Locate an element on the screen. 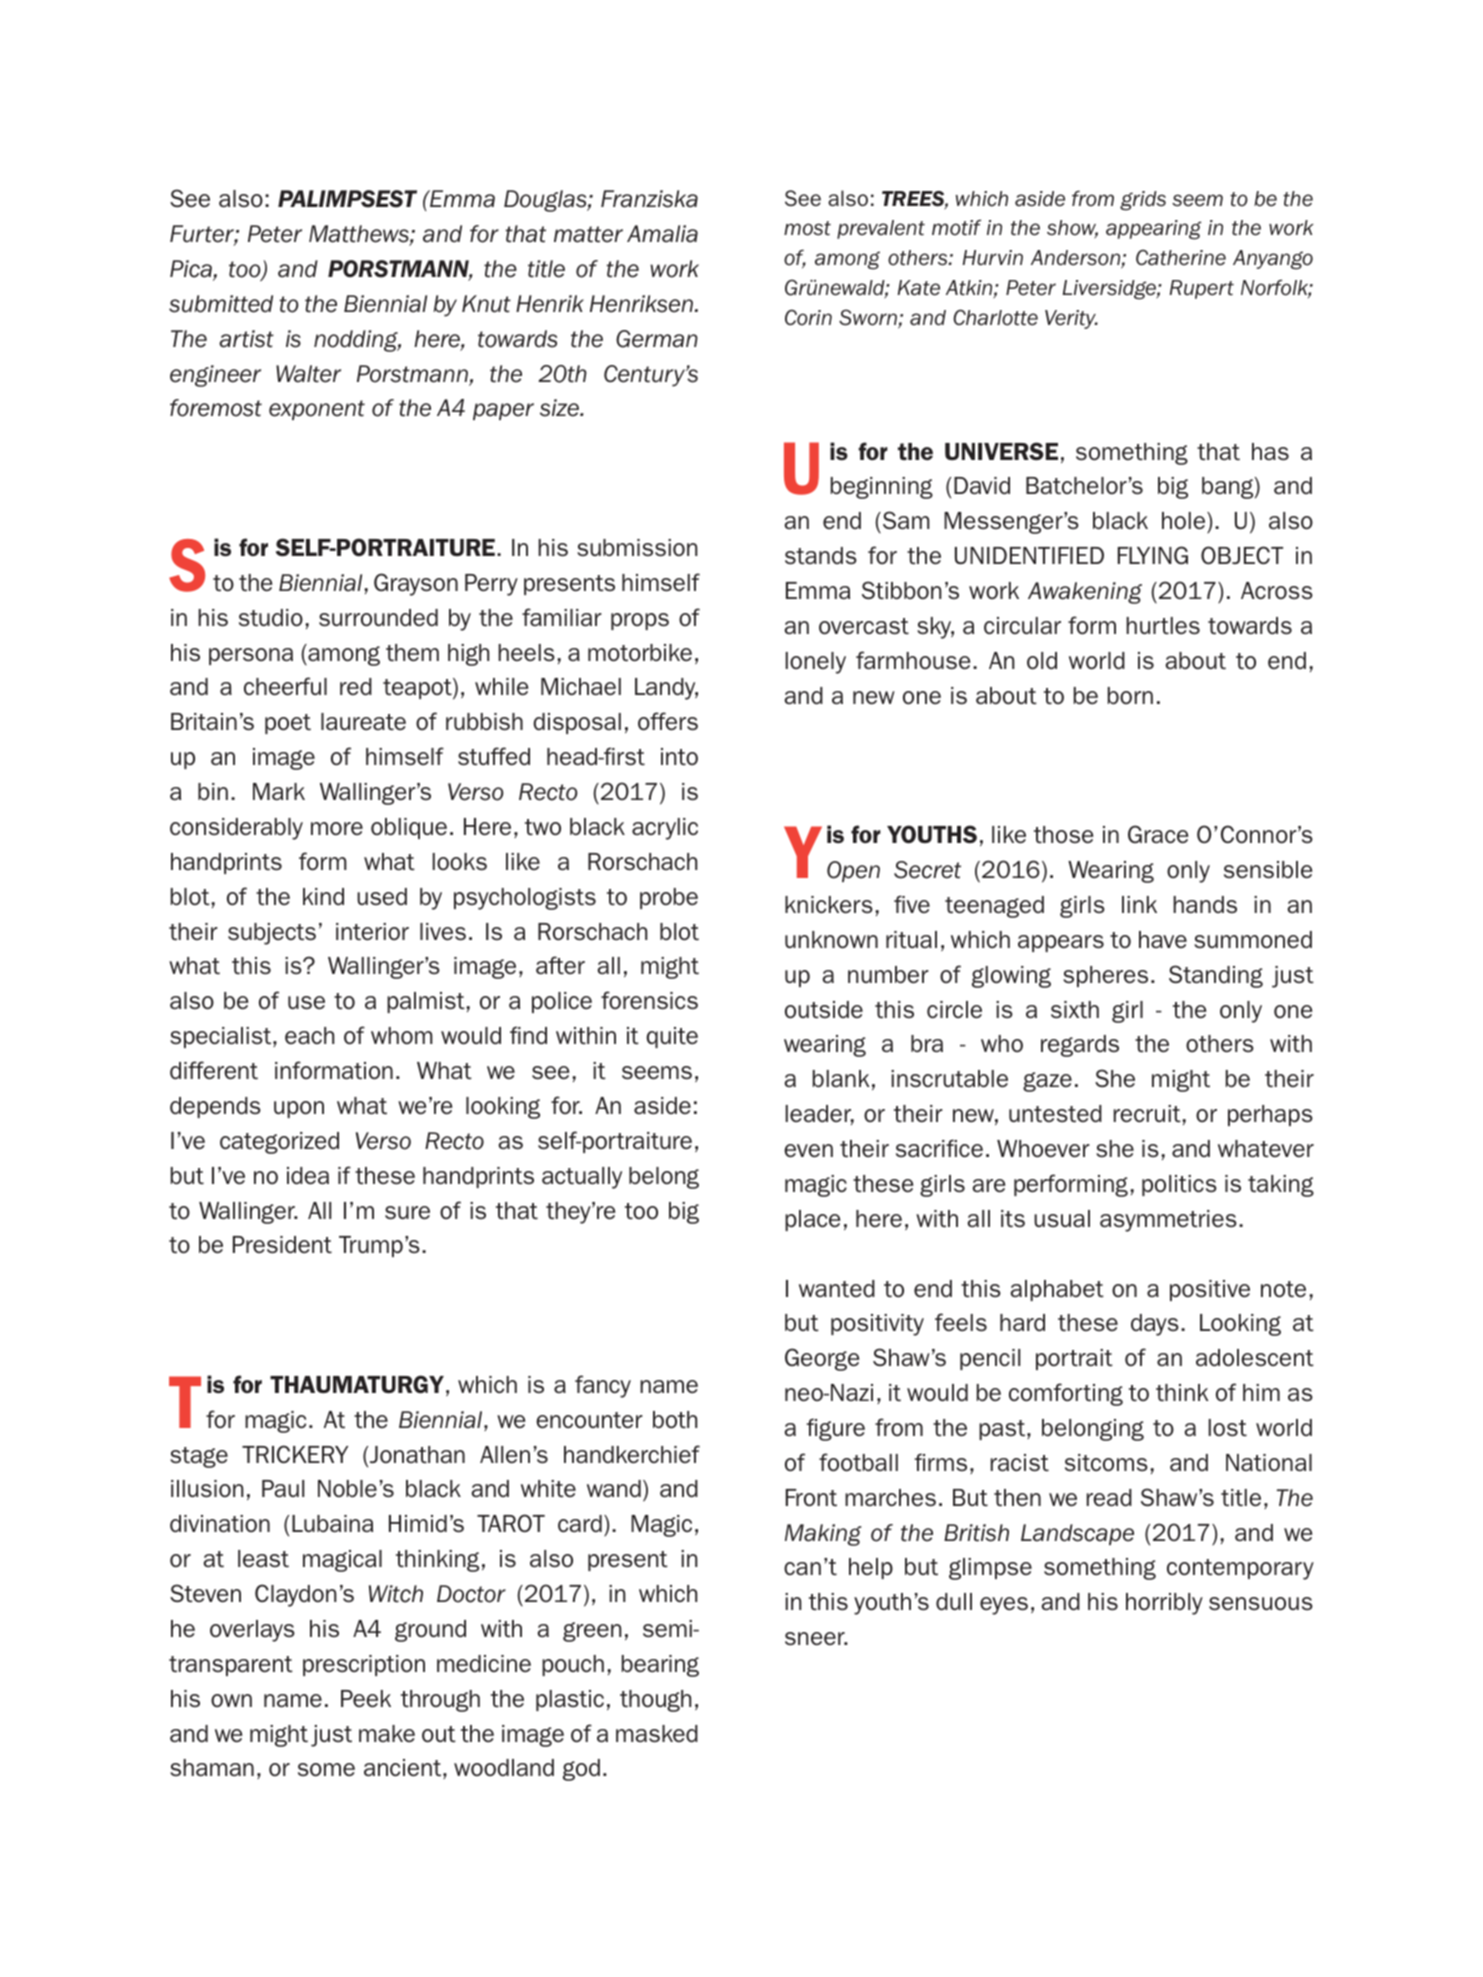 The width and height of the screenshot is (1483, 1977). President is located at coordinates (282, 1245).
